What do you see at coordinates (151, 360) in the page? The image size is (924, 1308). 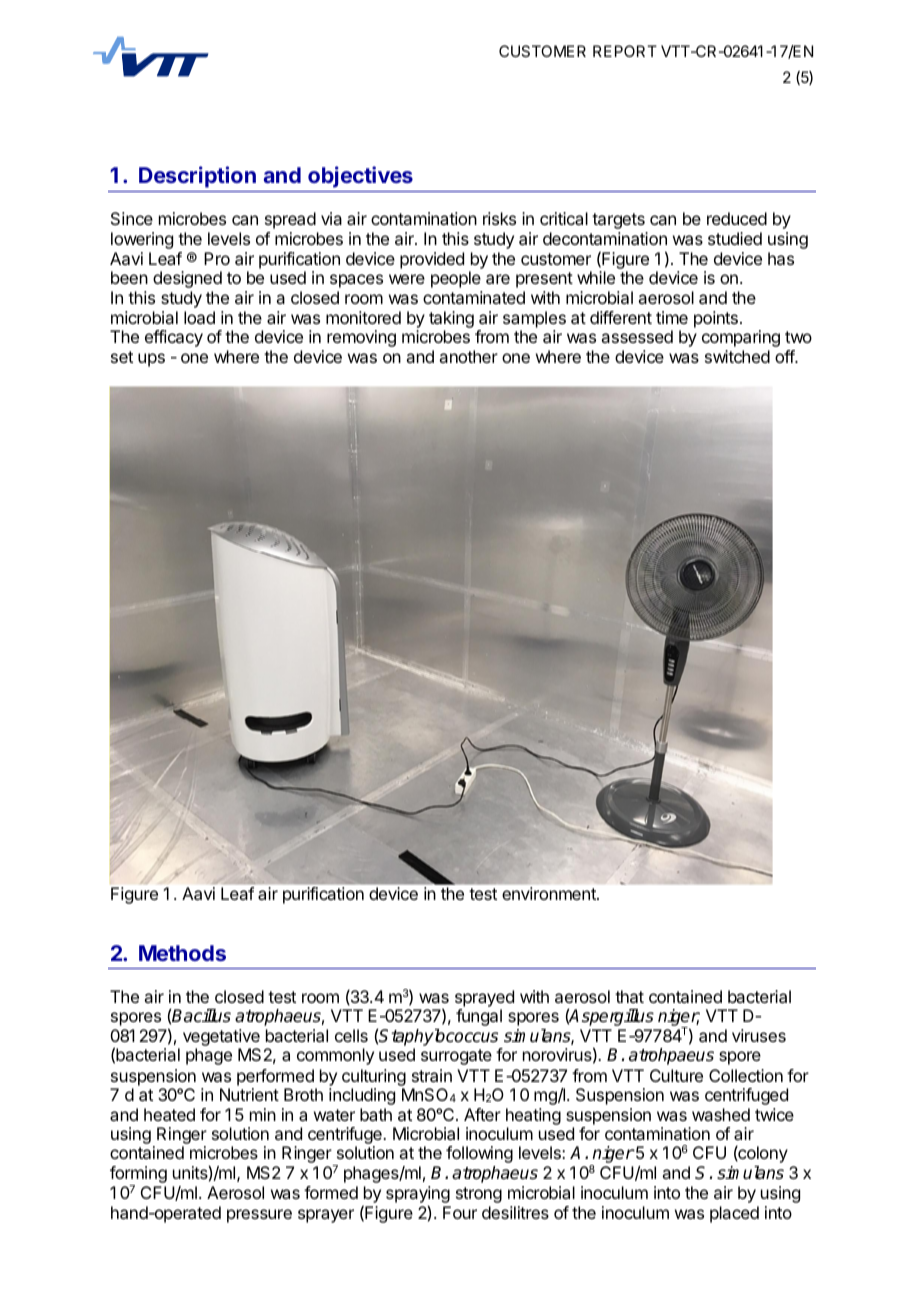 I see `ups` at bounding box center [151, 360].
